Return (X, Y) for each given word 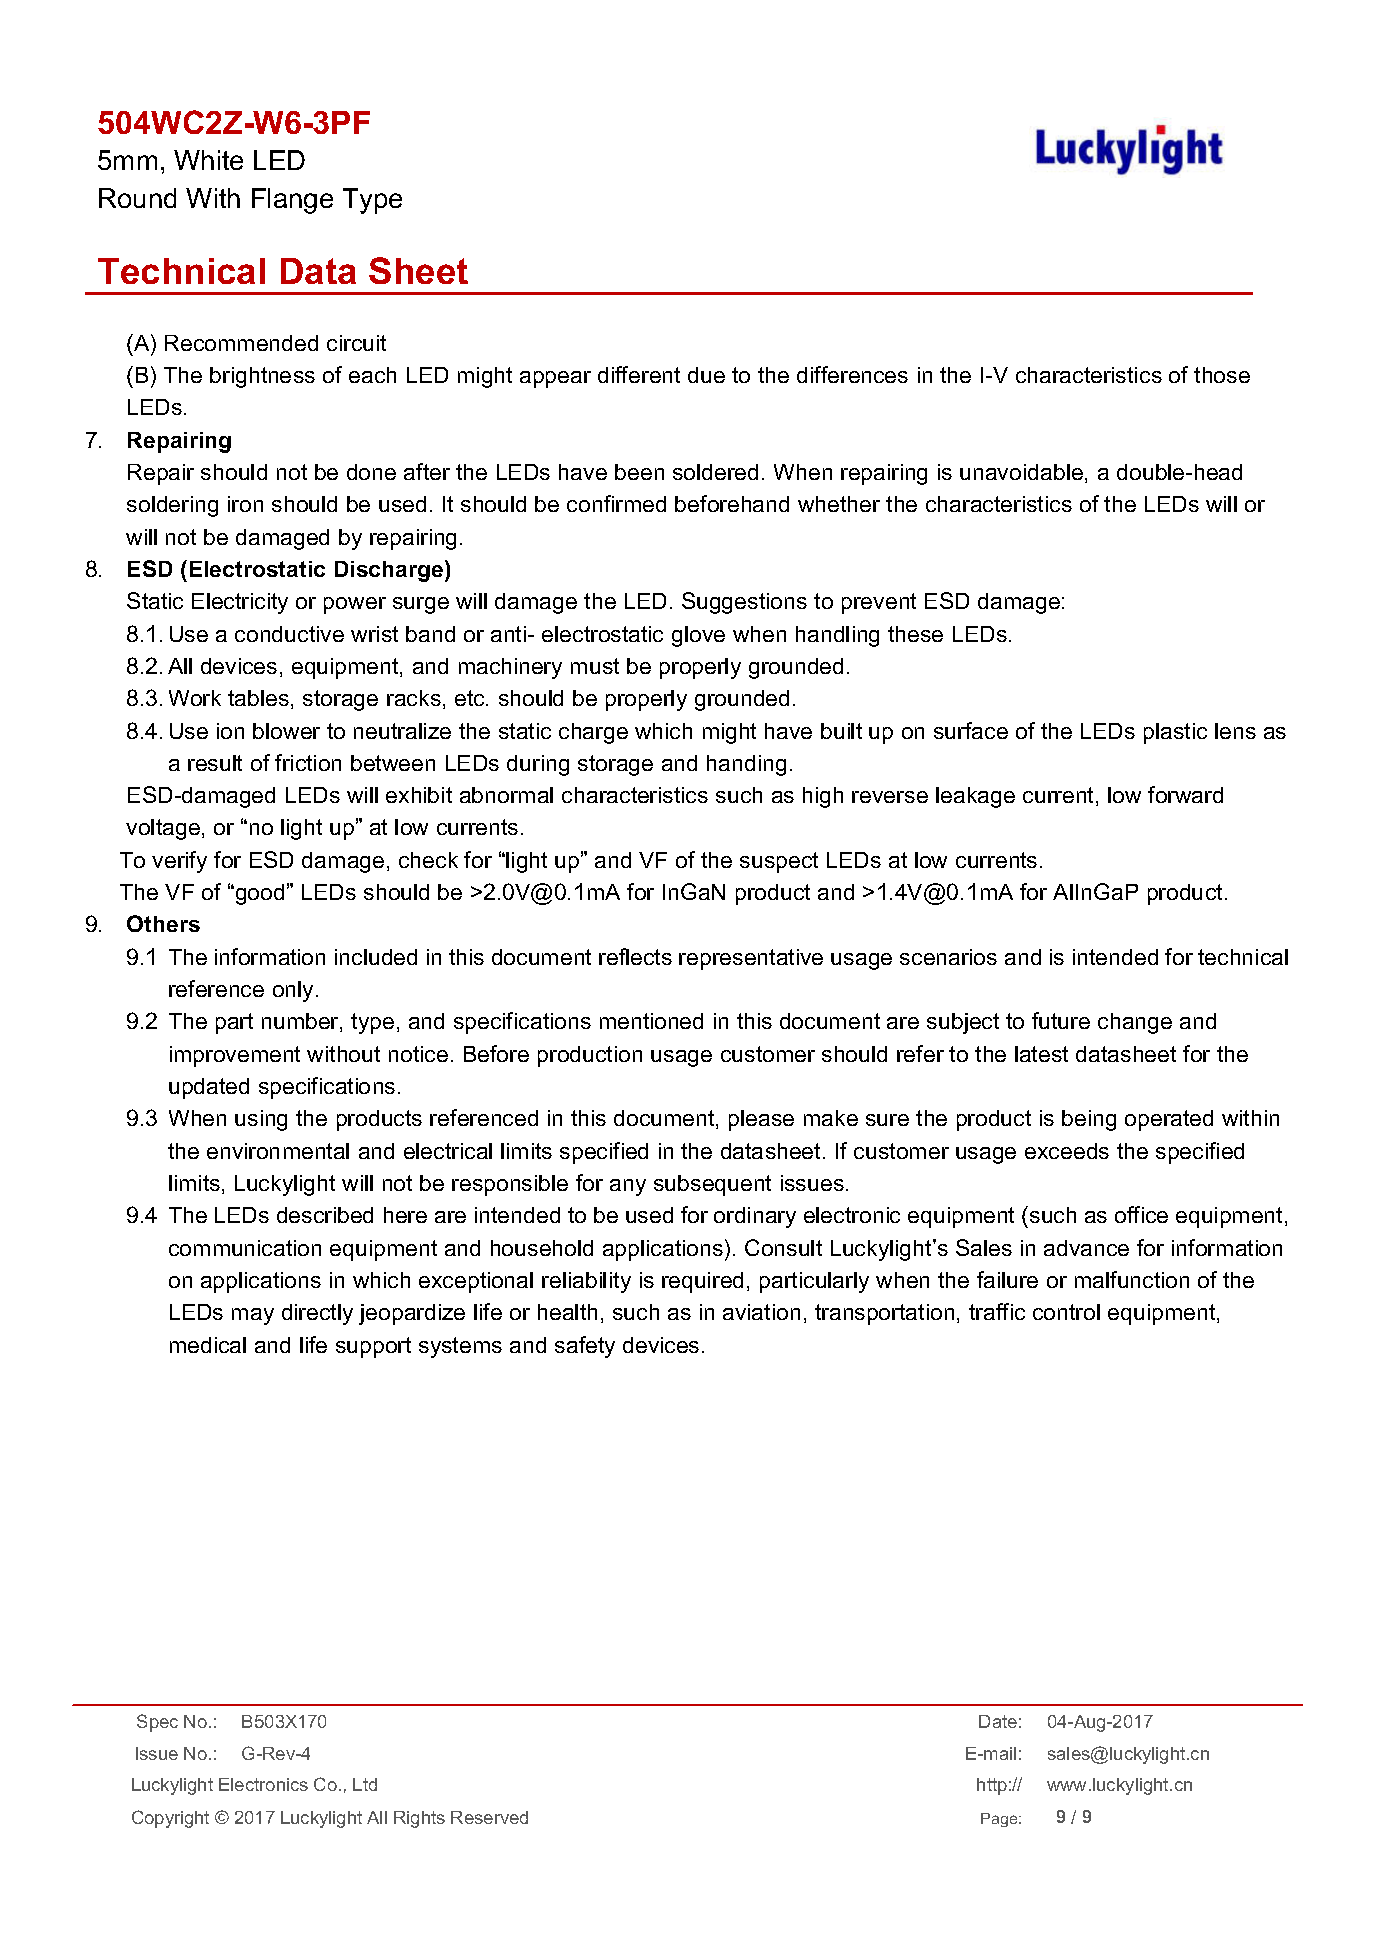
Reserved (489, 1817)
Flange (292, 201)
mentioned (651, 1021)
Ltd (365, 1784)
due (706, 375)
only (293, 991)
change (1135, 1023)
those (1222, 375)
